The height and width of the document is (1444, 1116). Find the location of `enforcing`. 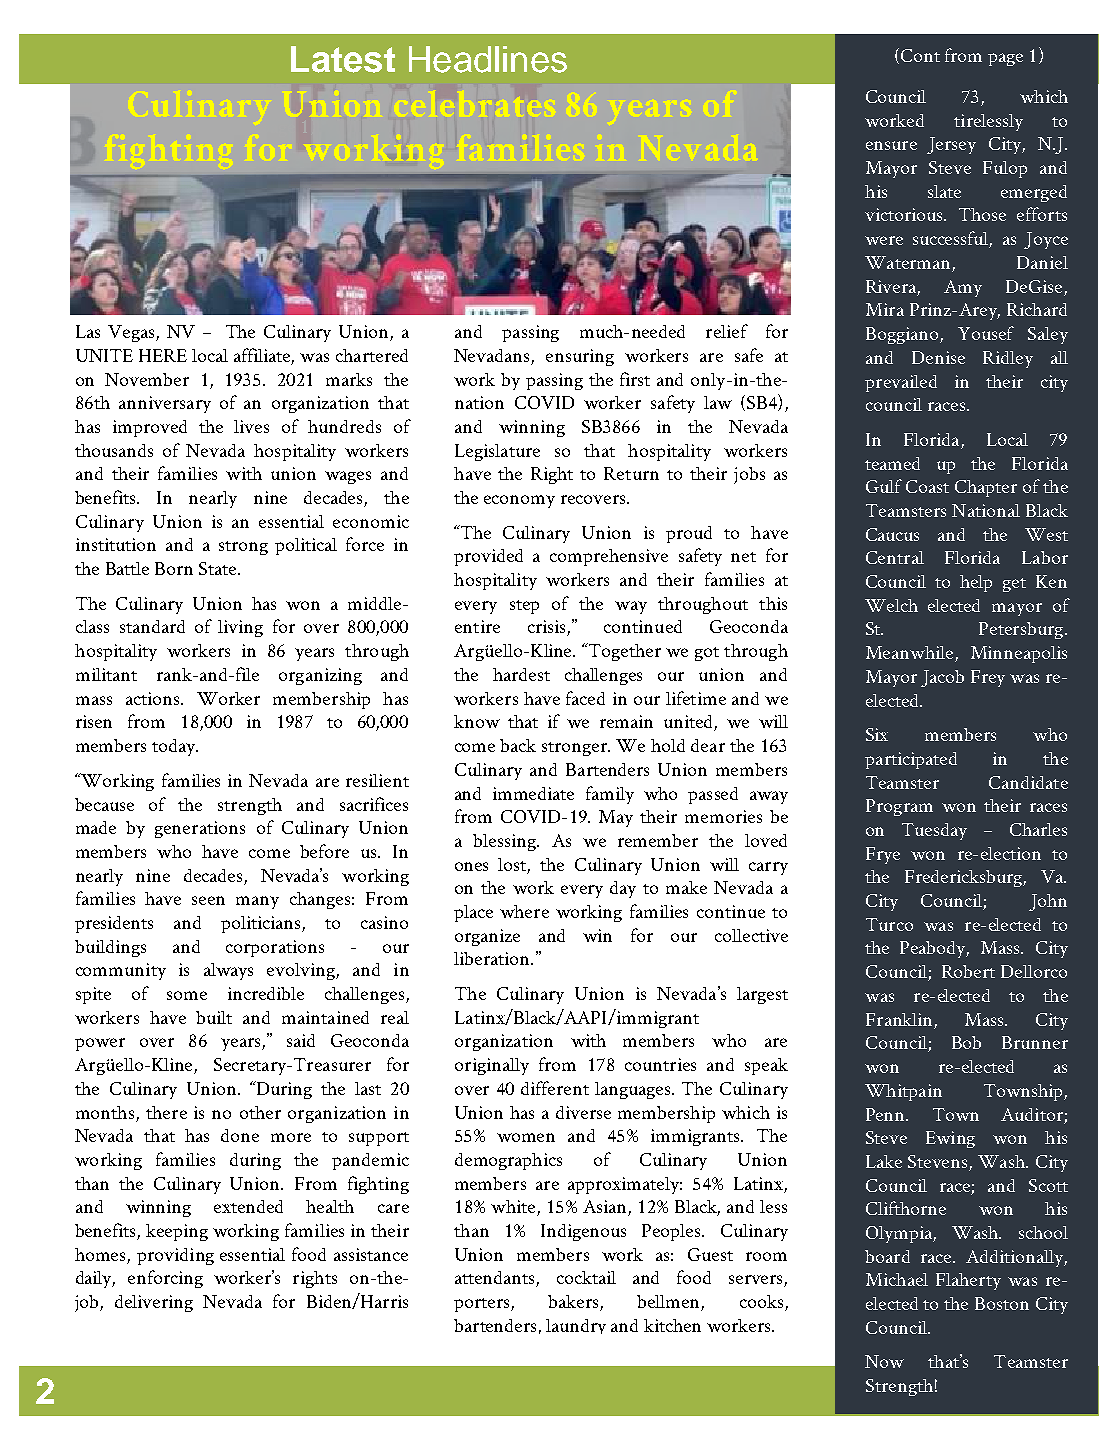

enforcing is located at coordinates (165, 1279).
